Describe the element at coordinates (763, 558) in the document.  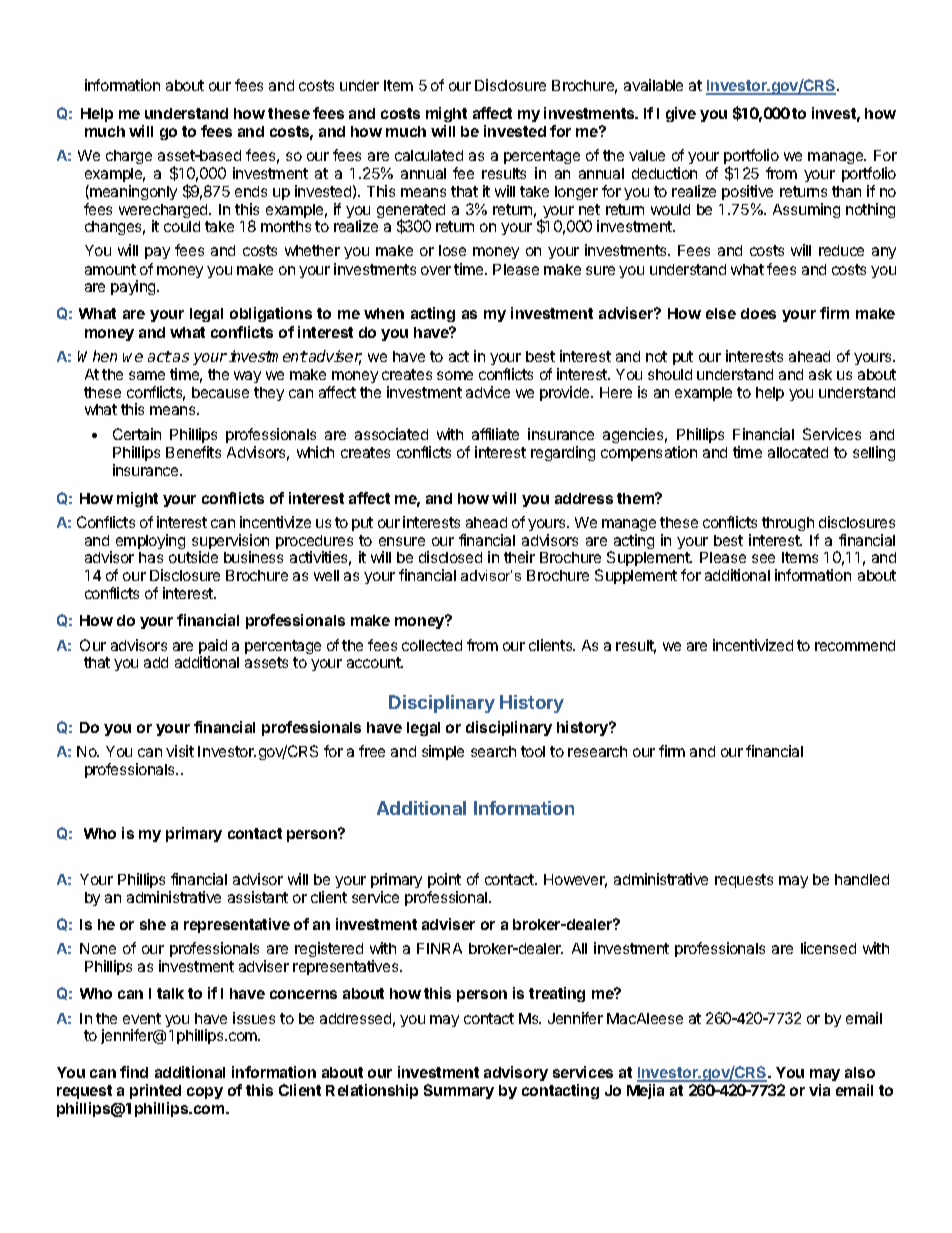
I see `see` at that location.
